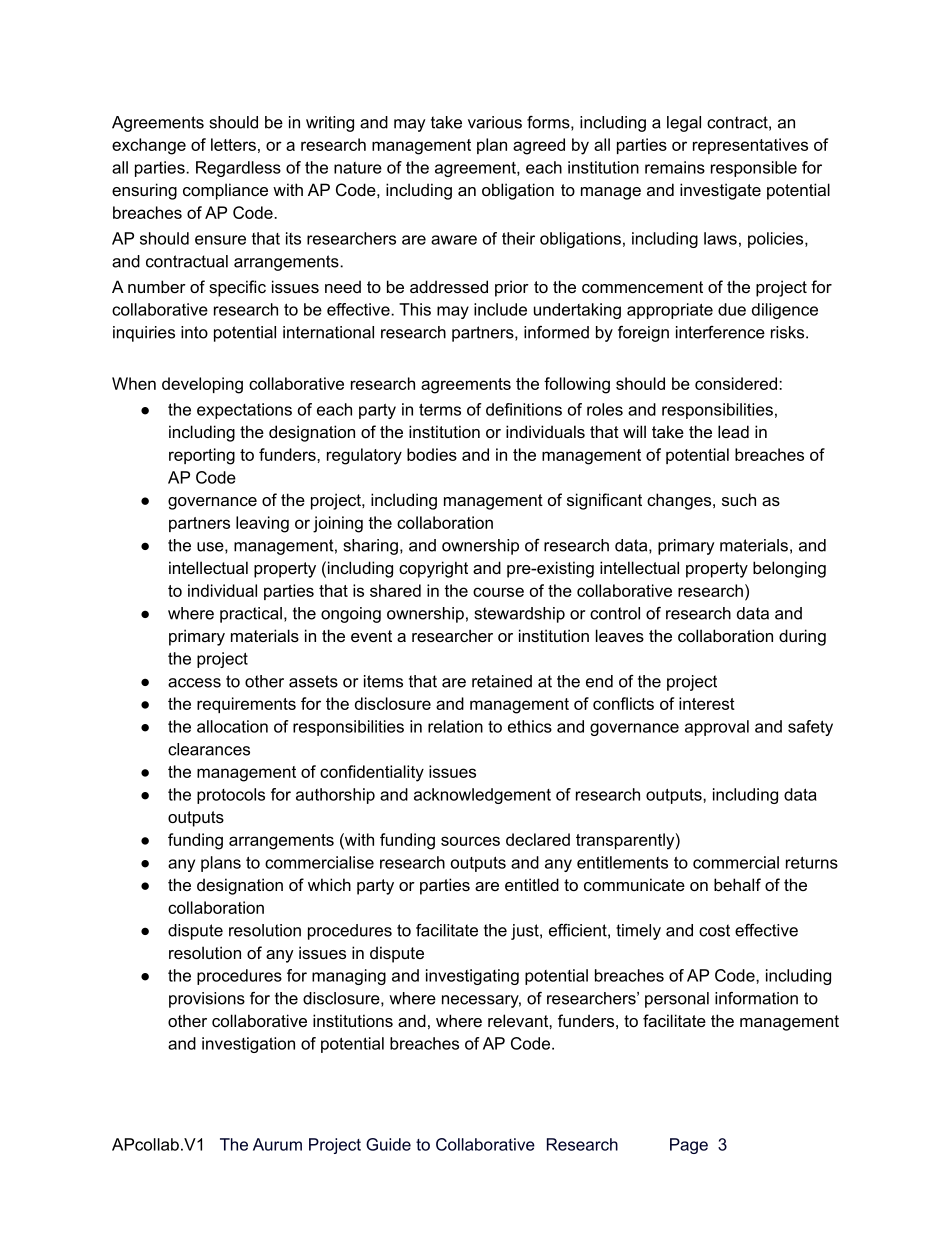 This screenshot has height=1233, width=952. What do you see at coordinates (251, 615) in the screenshot?
I see `practical` at bounding box center [251, 615].
